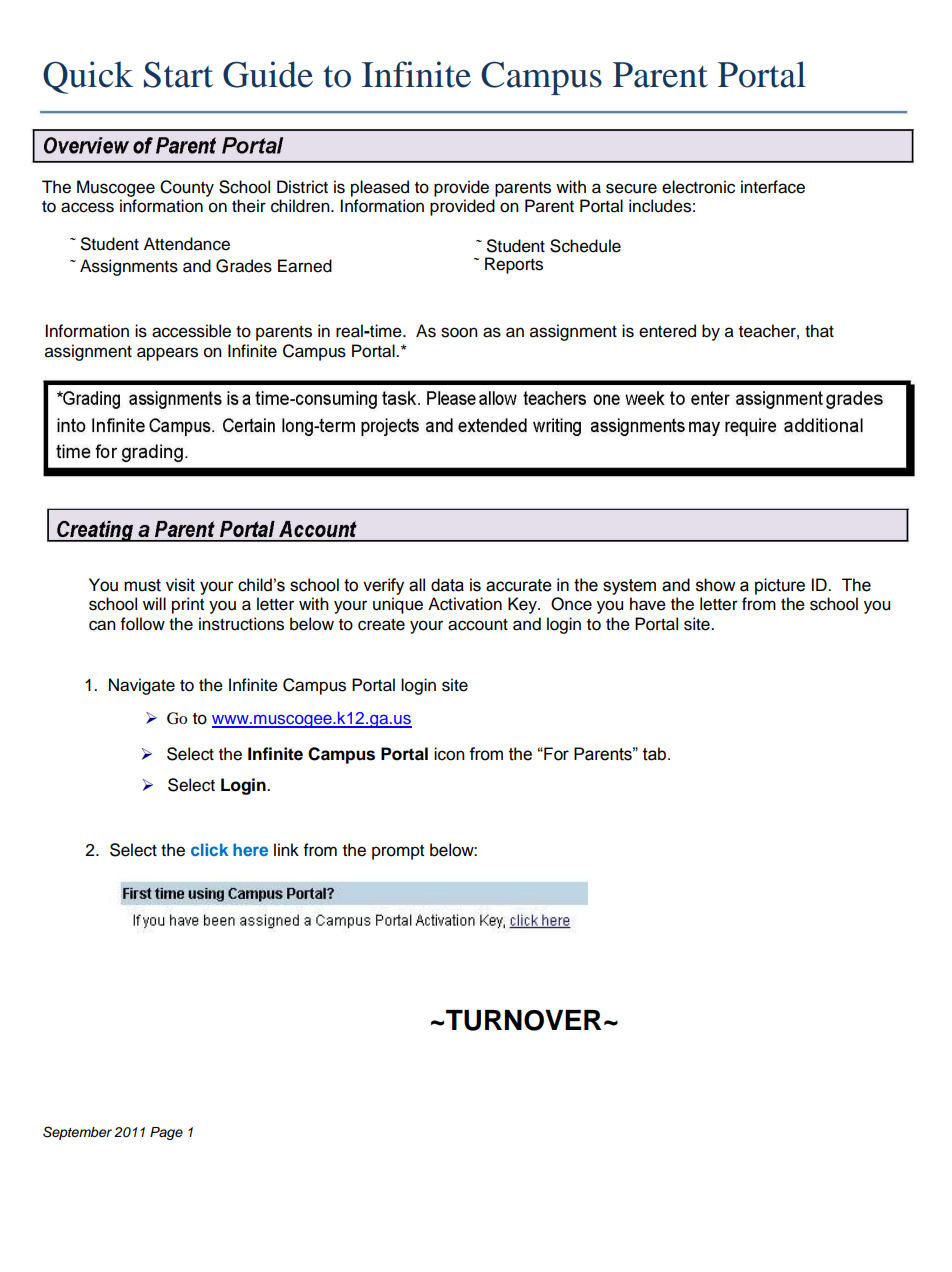 The image size is (952, 1272). I want to click on electronic, so click(698, 187).
